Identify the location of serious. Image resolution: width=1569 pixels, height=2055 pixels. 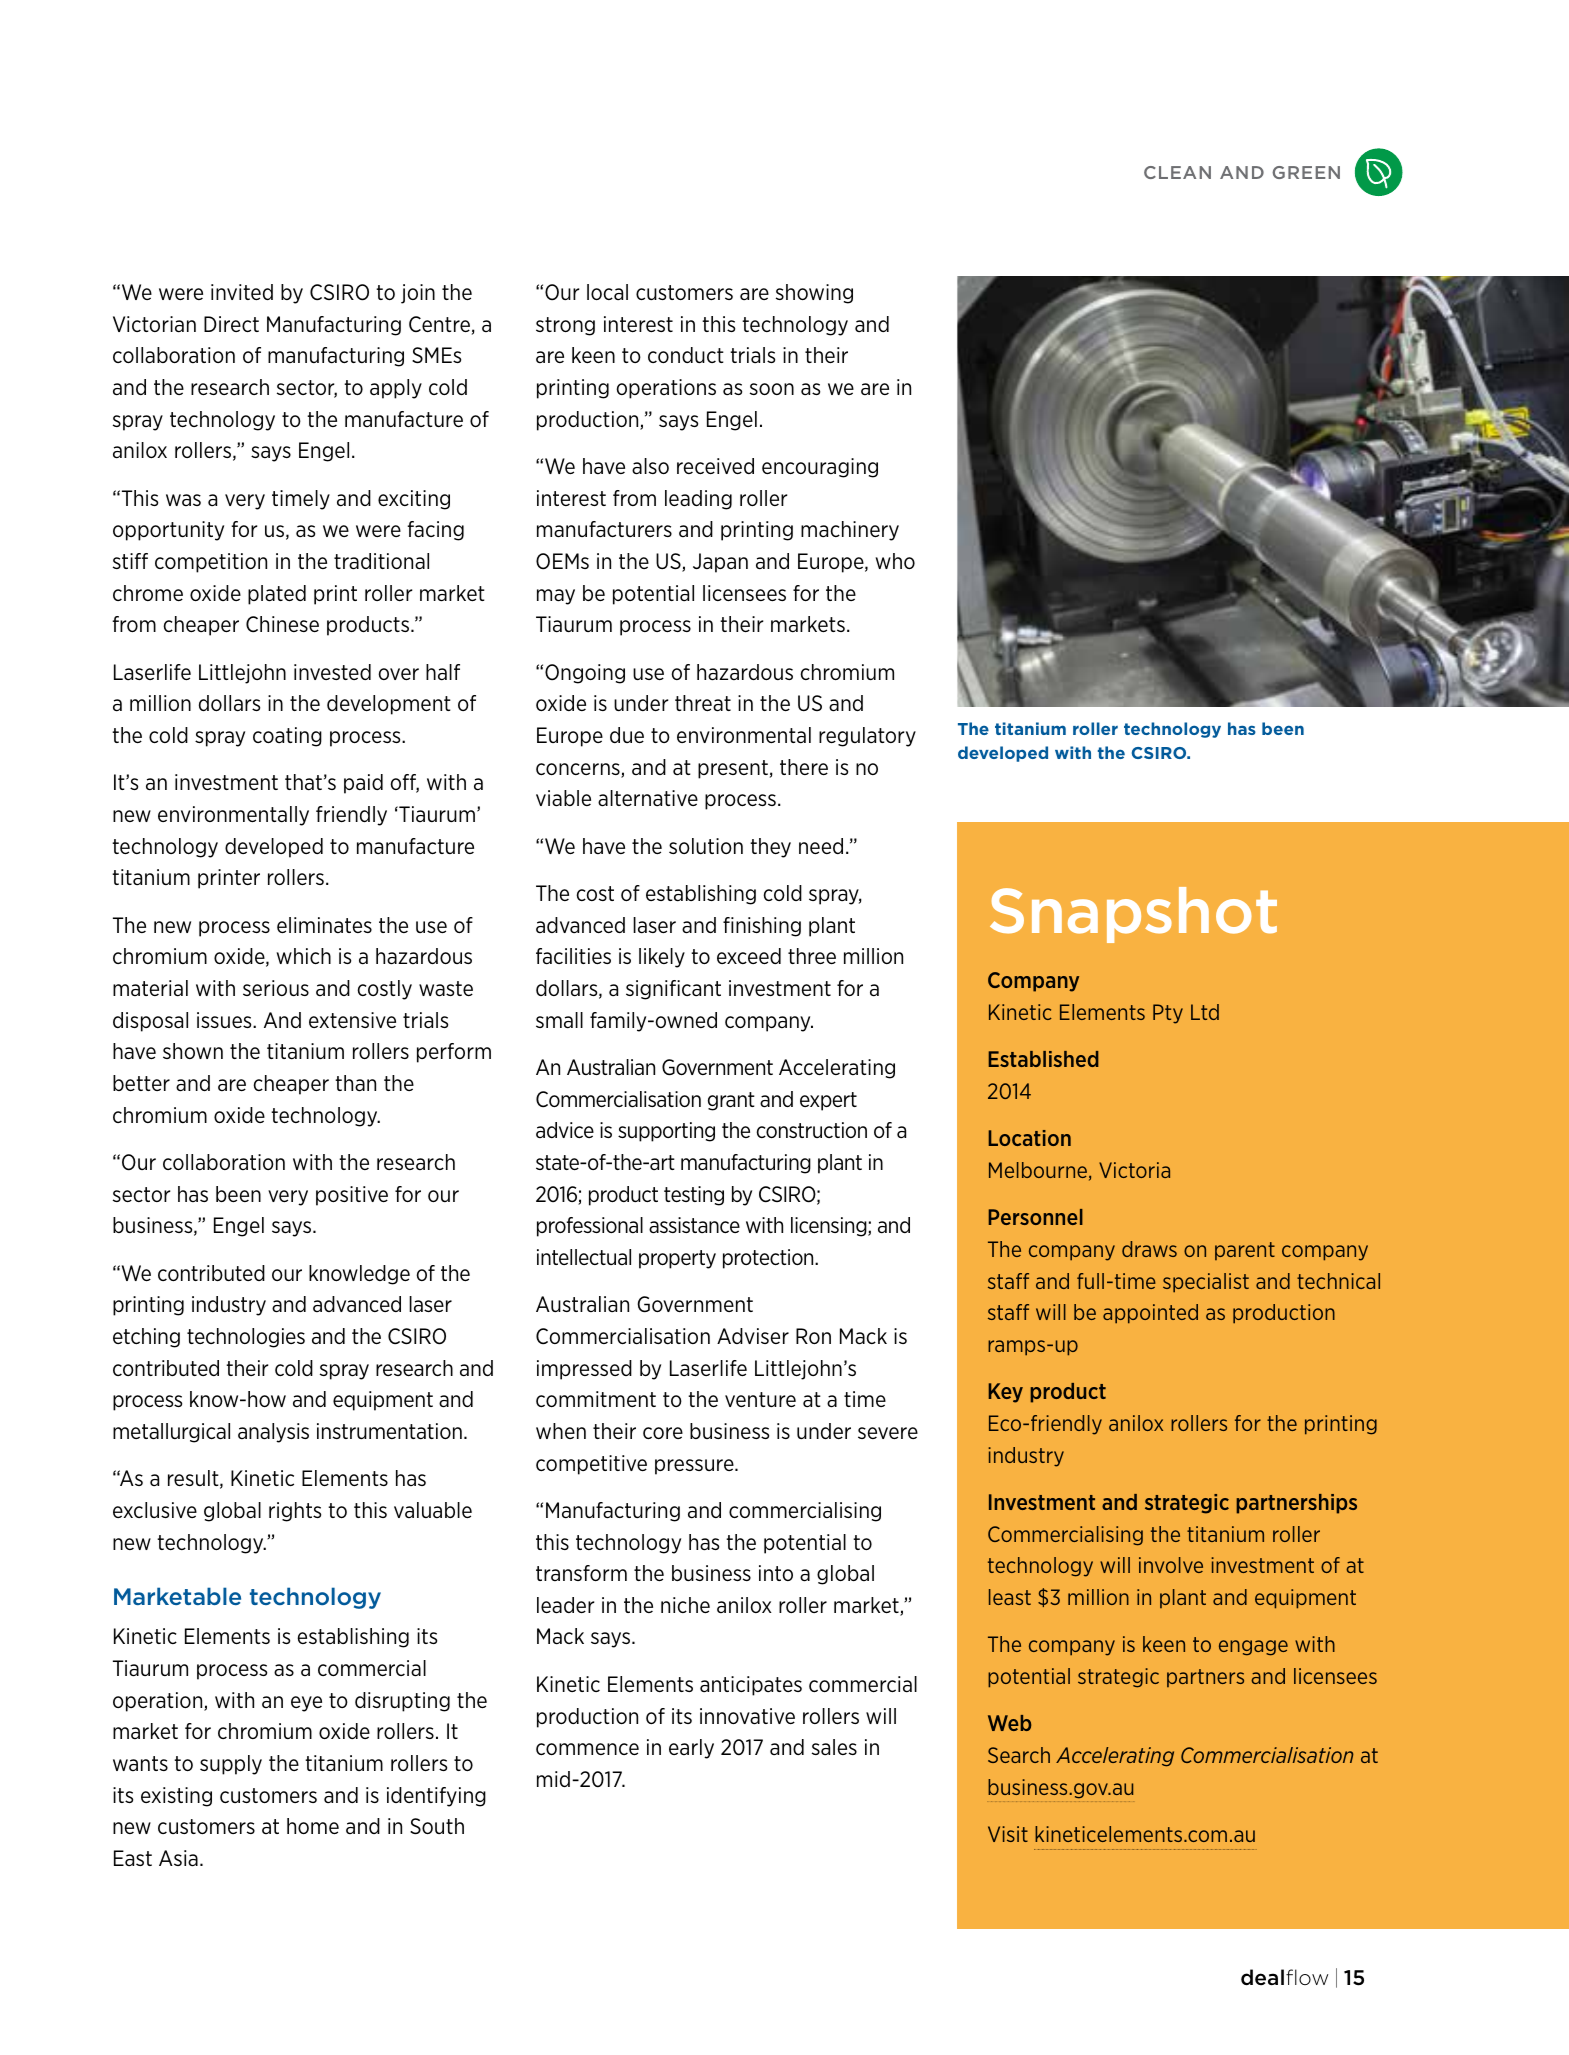
(276, 988).
